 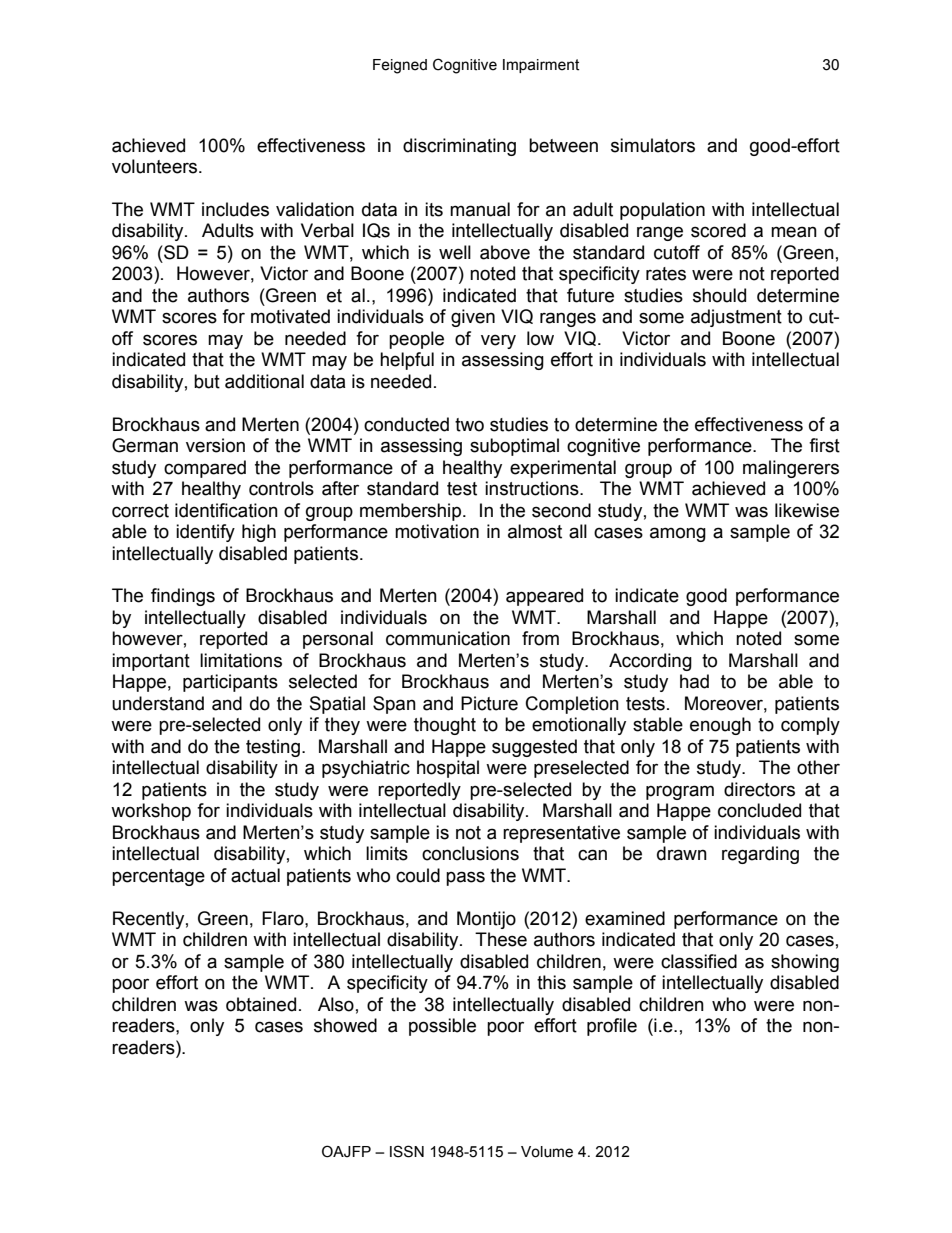 I want to click on profile, so click(x=612, y=1027).
